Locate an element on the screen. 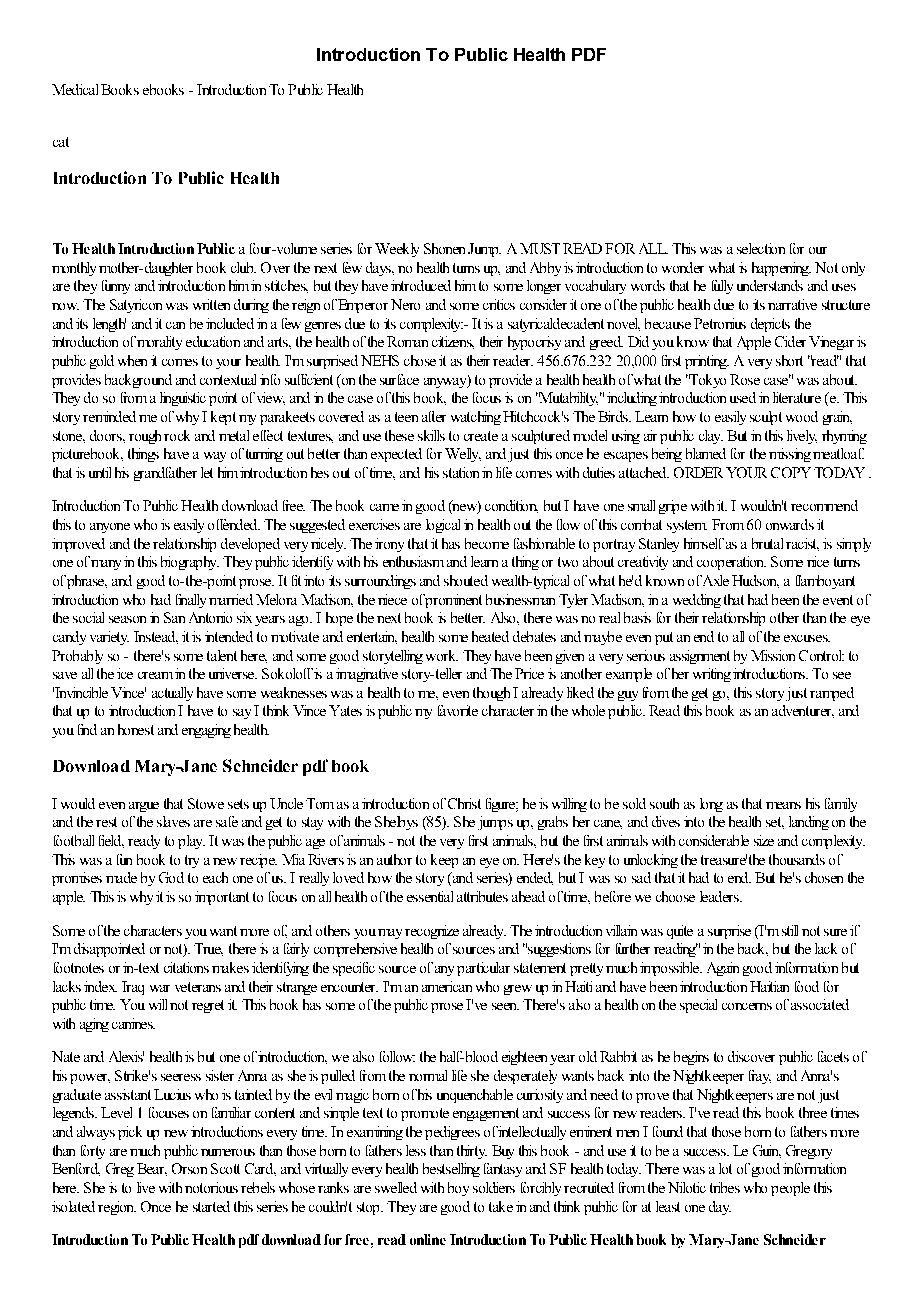  find is located at coordinates (87, 729).
